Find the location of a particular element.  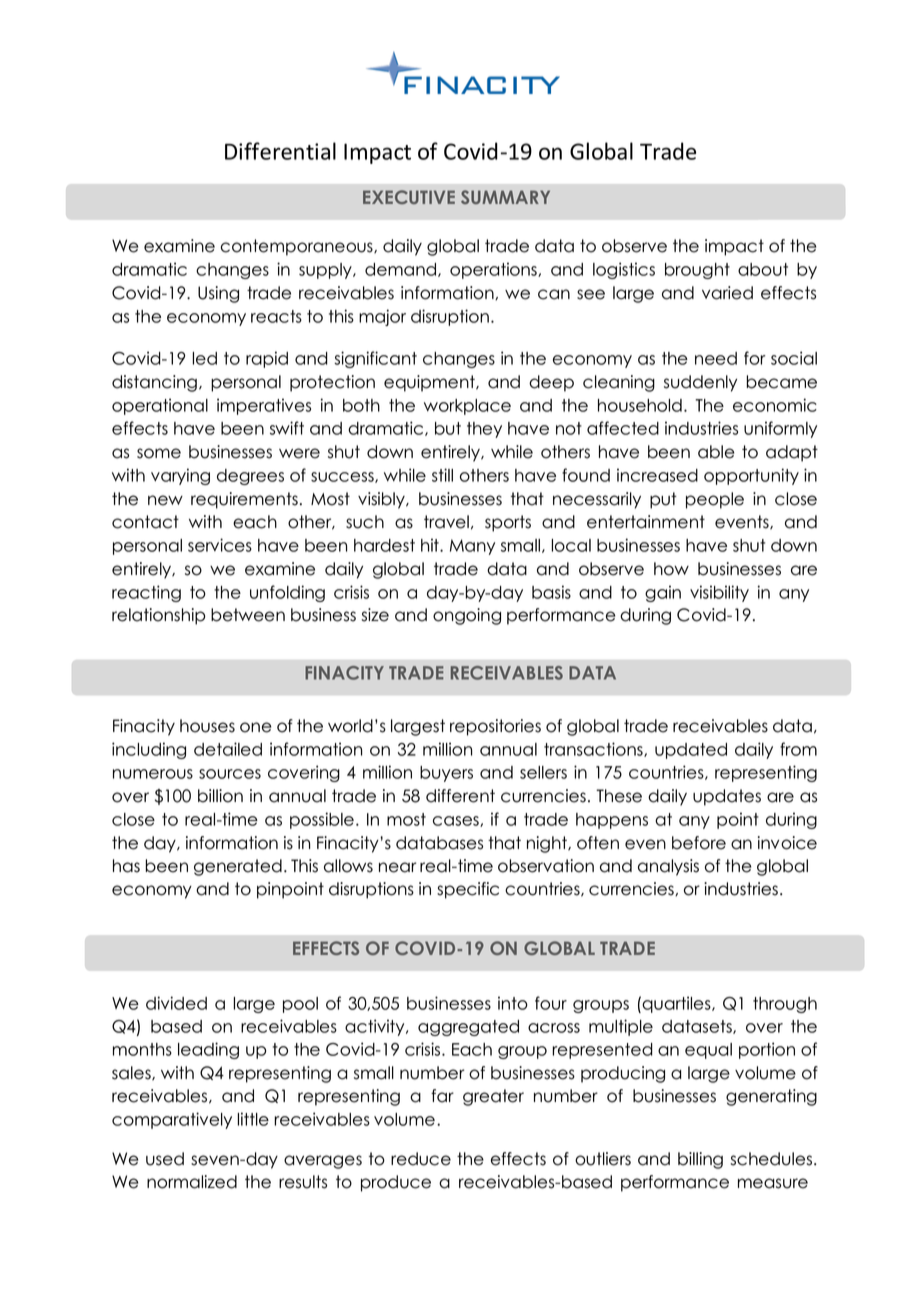

SUMMARY is located at coordinates (505, 197).
